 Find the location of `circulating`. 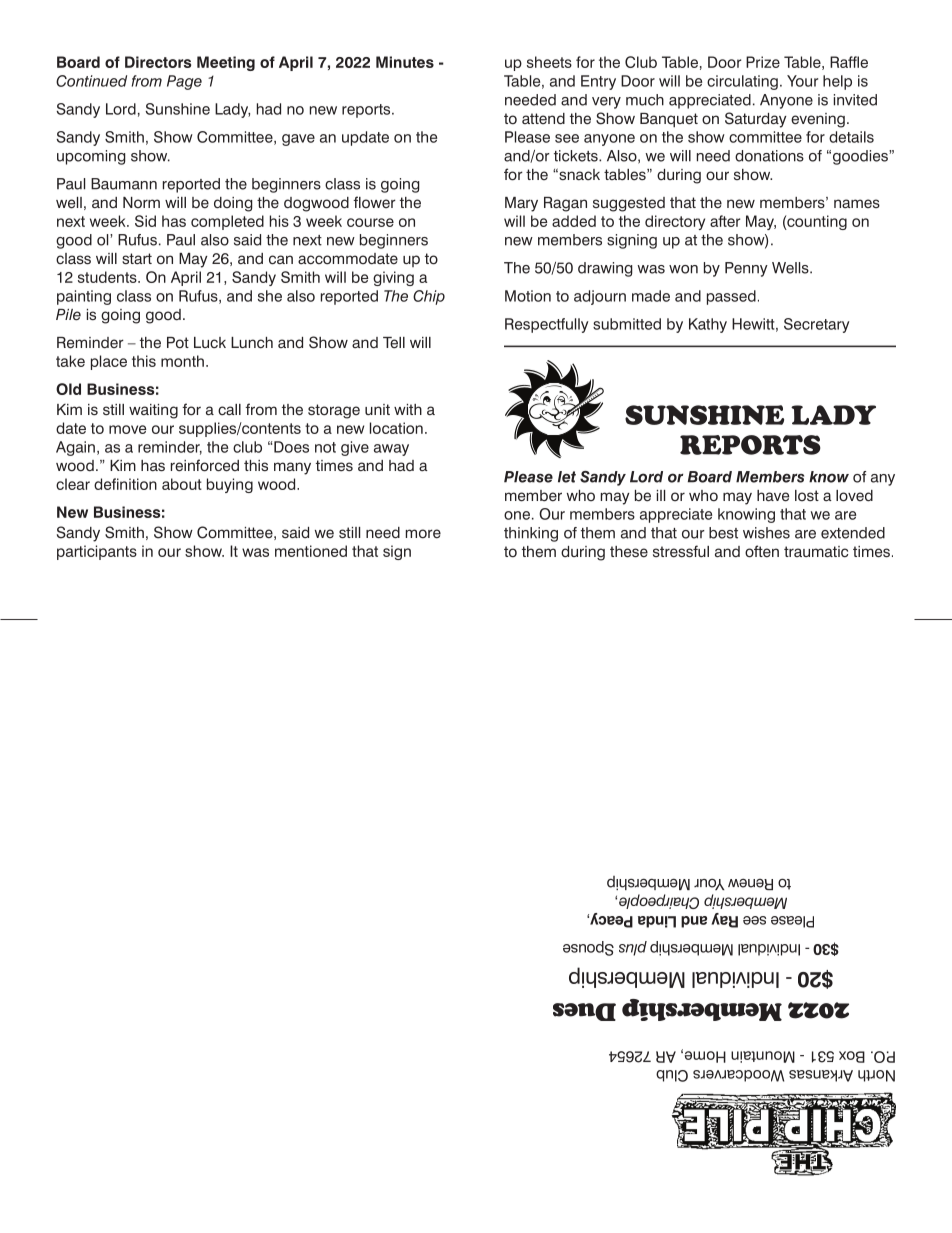

circulating is located at coordinates (742, 82).
